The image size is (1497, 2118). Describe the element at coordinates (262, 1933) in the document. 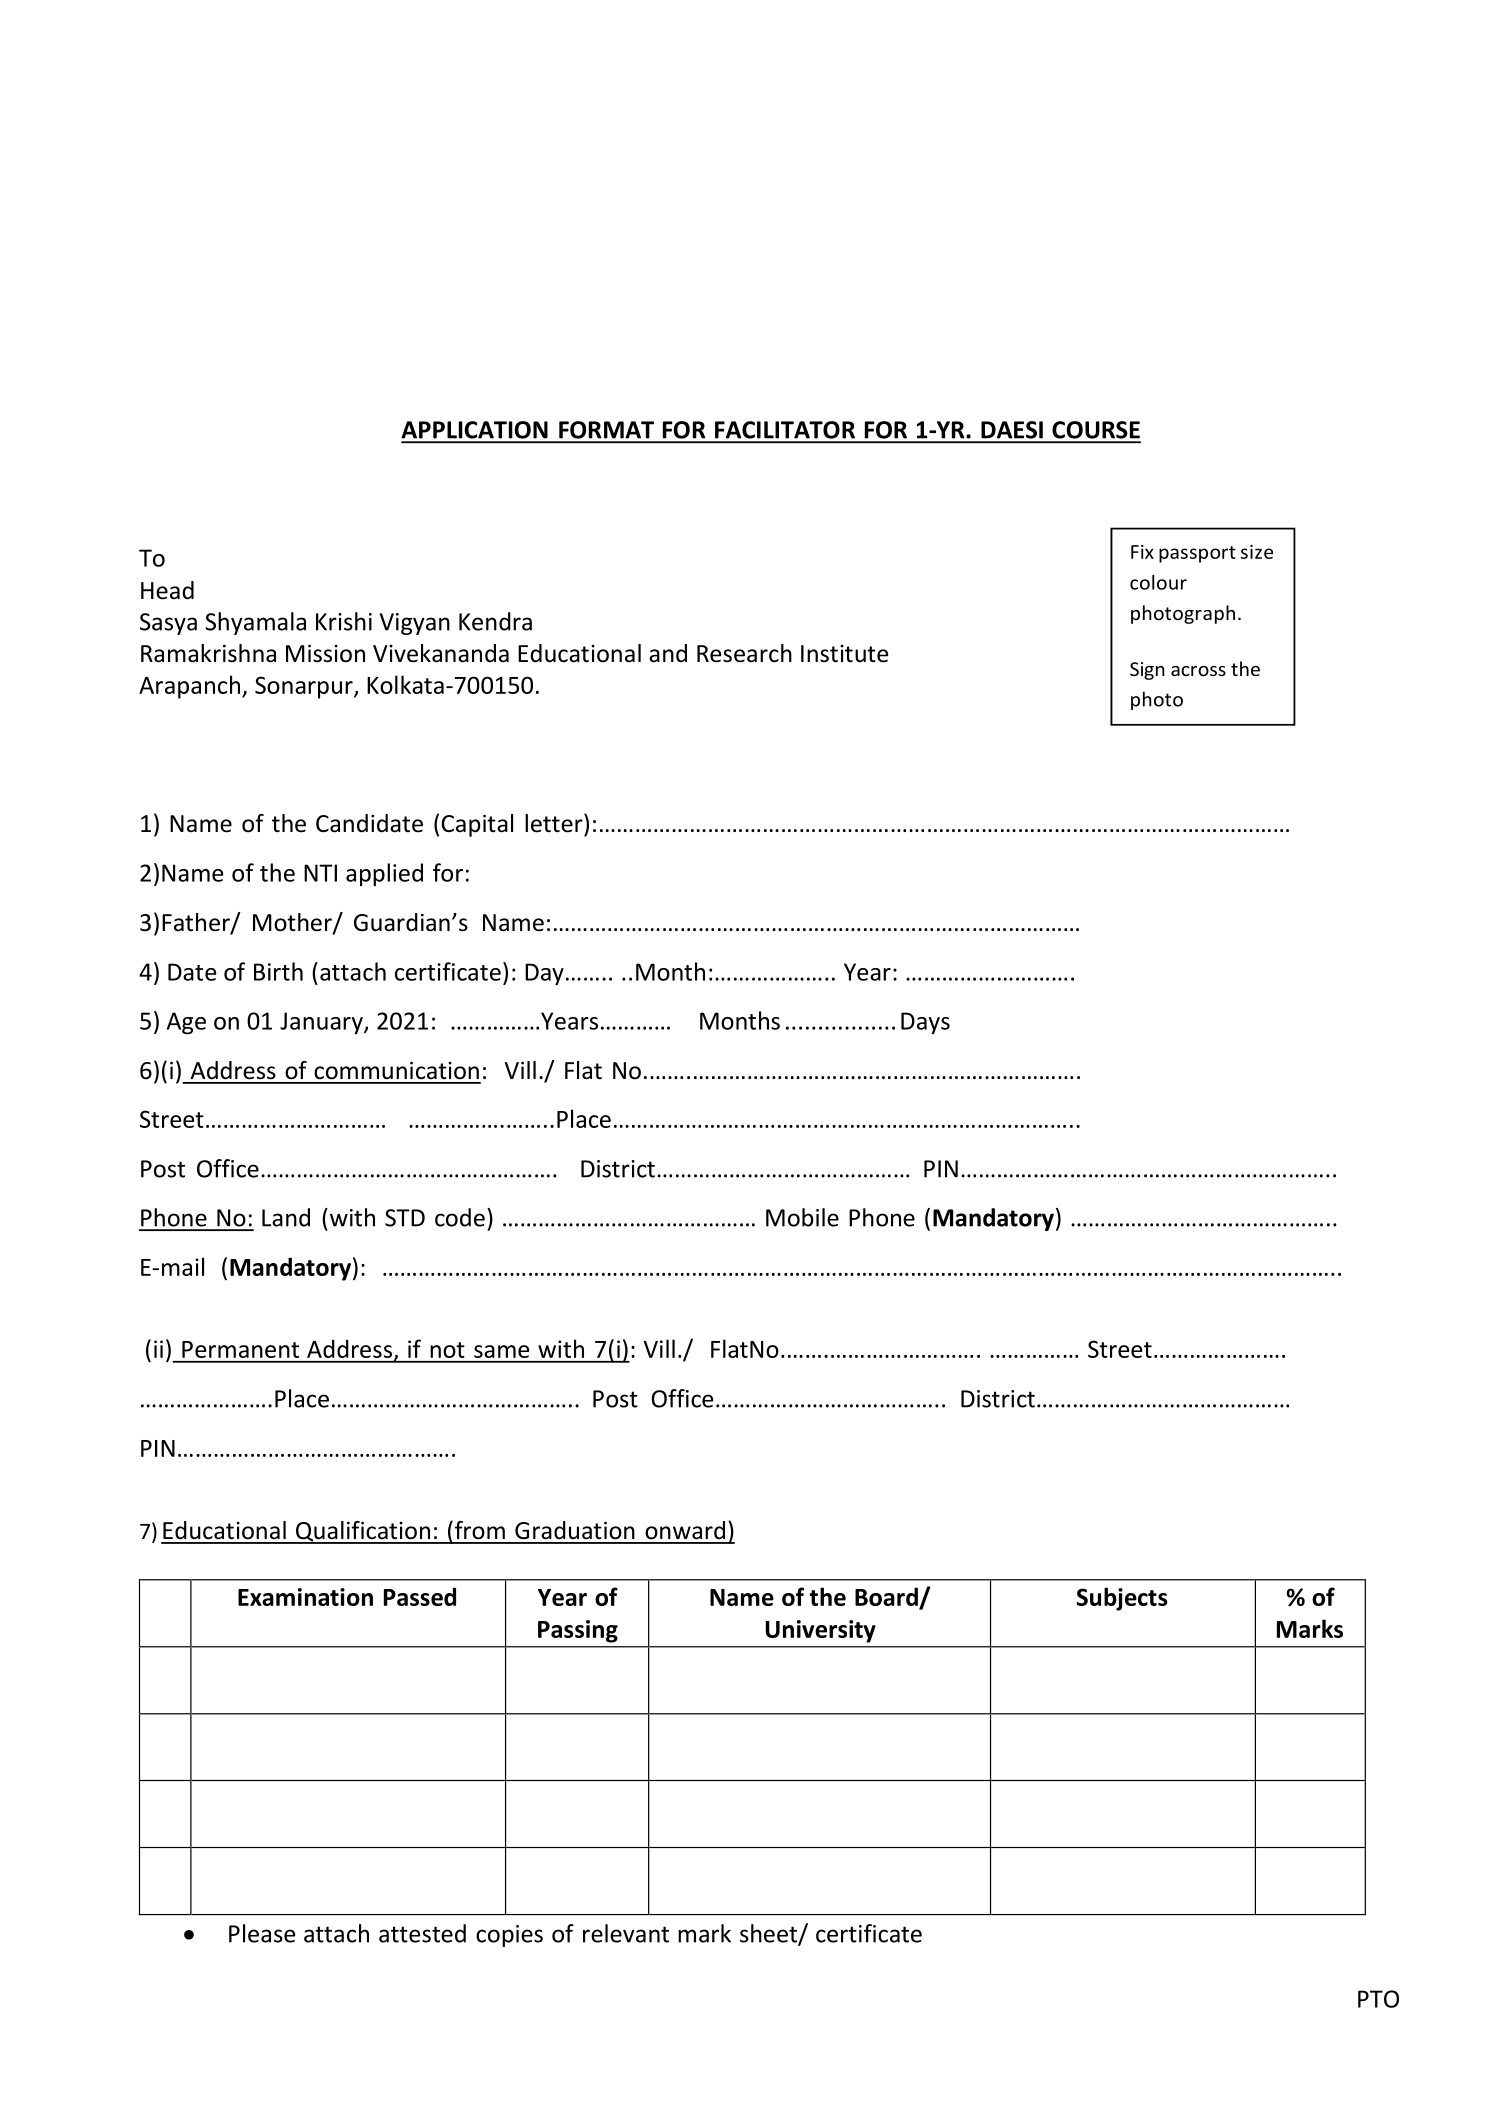

I see `Please` at that location.
